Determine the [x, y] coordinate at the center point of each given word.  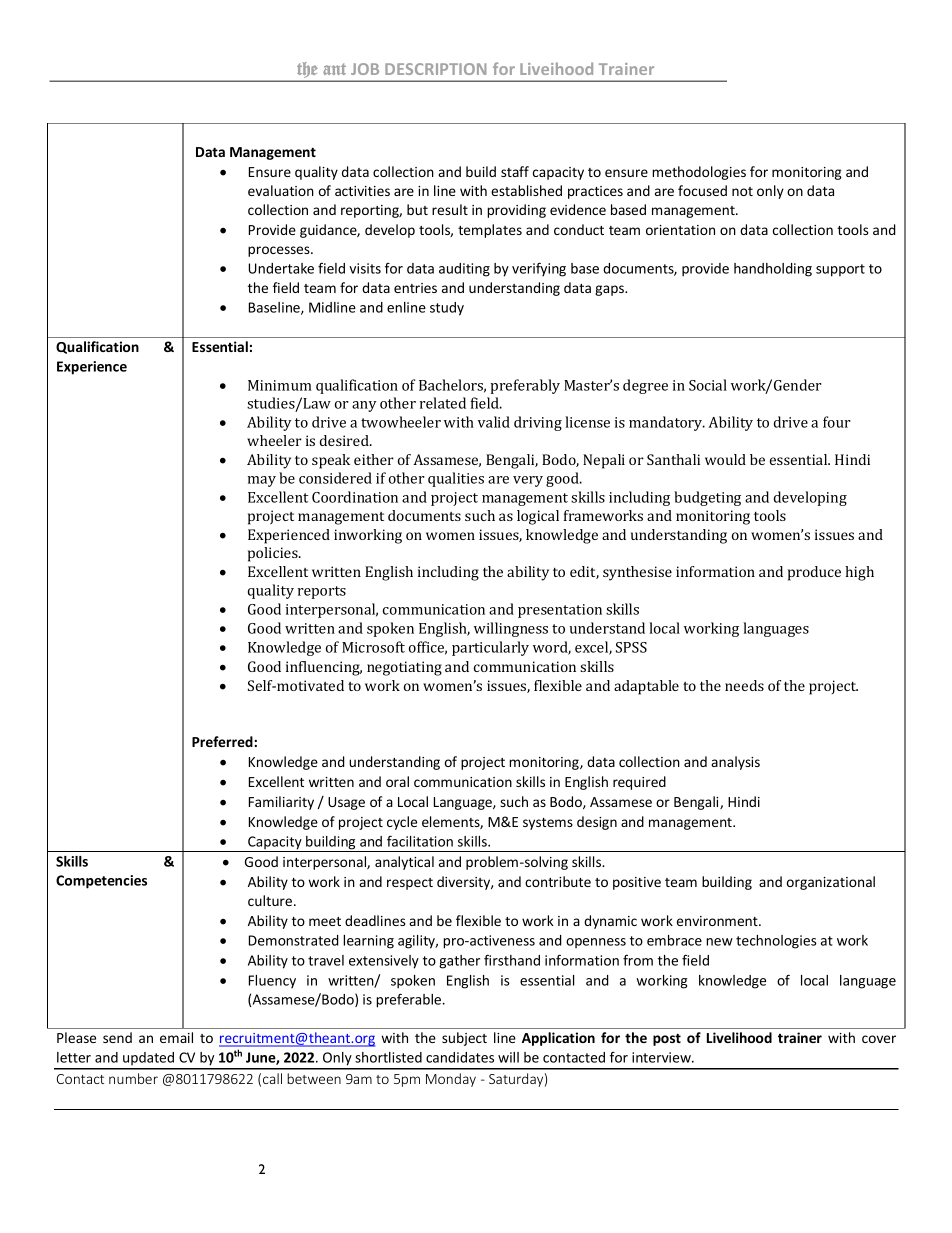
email [176, 1037]
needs [744, 685]
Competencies [101, 882]
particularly [490, 648]
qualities [456, 479]
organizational [831, 883]
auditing [464, 270]
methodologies [699, 173]
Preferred [223, 741]
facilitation [420, 841]
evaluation [281, 190]
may [262, 481]
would [725, 459]
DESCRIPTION [435, 69]
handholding [773, 270]
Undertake [281, 268]
